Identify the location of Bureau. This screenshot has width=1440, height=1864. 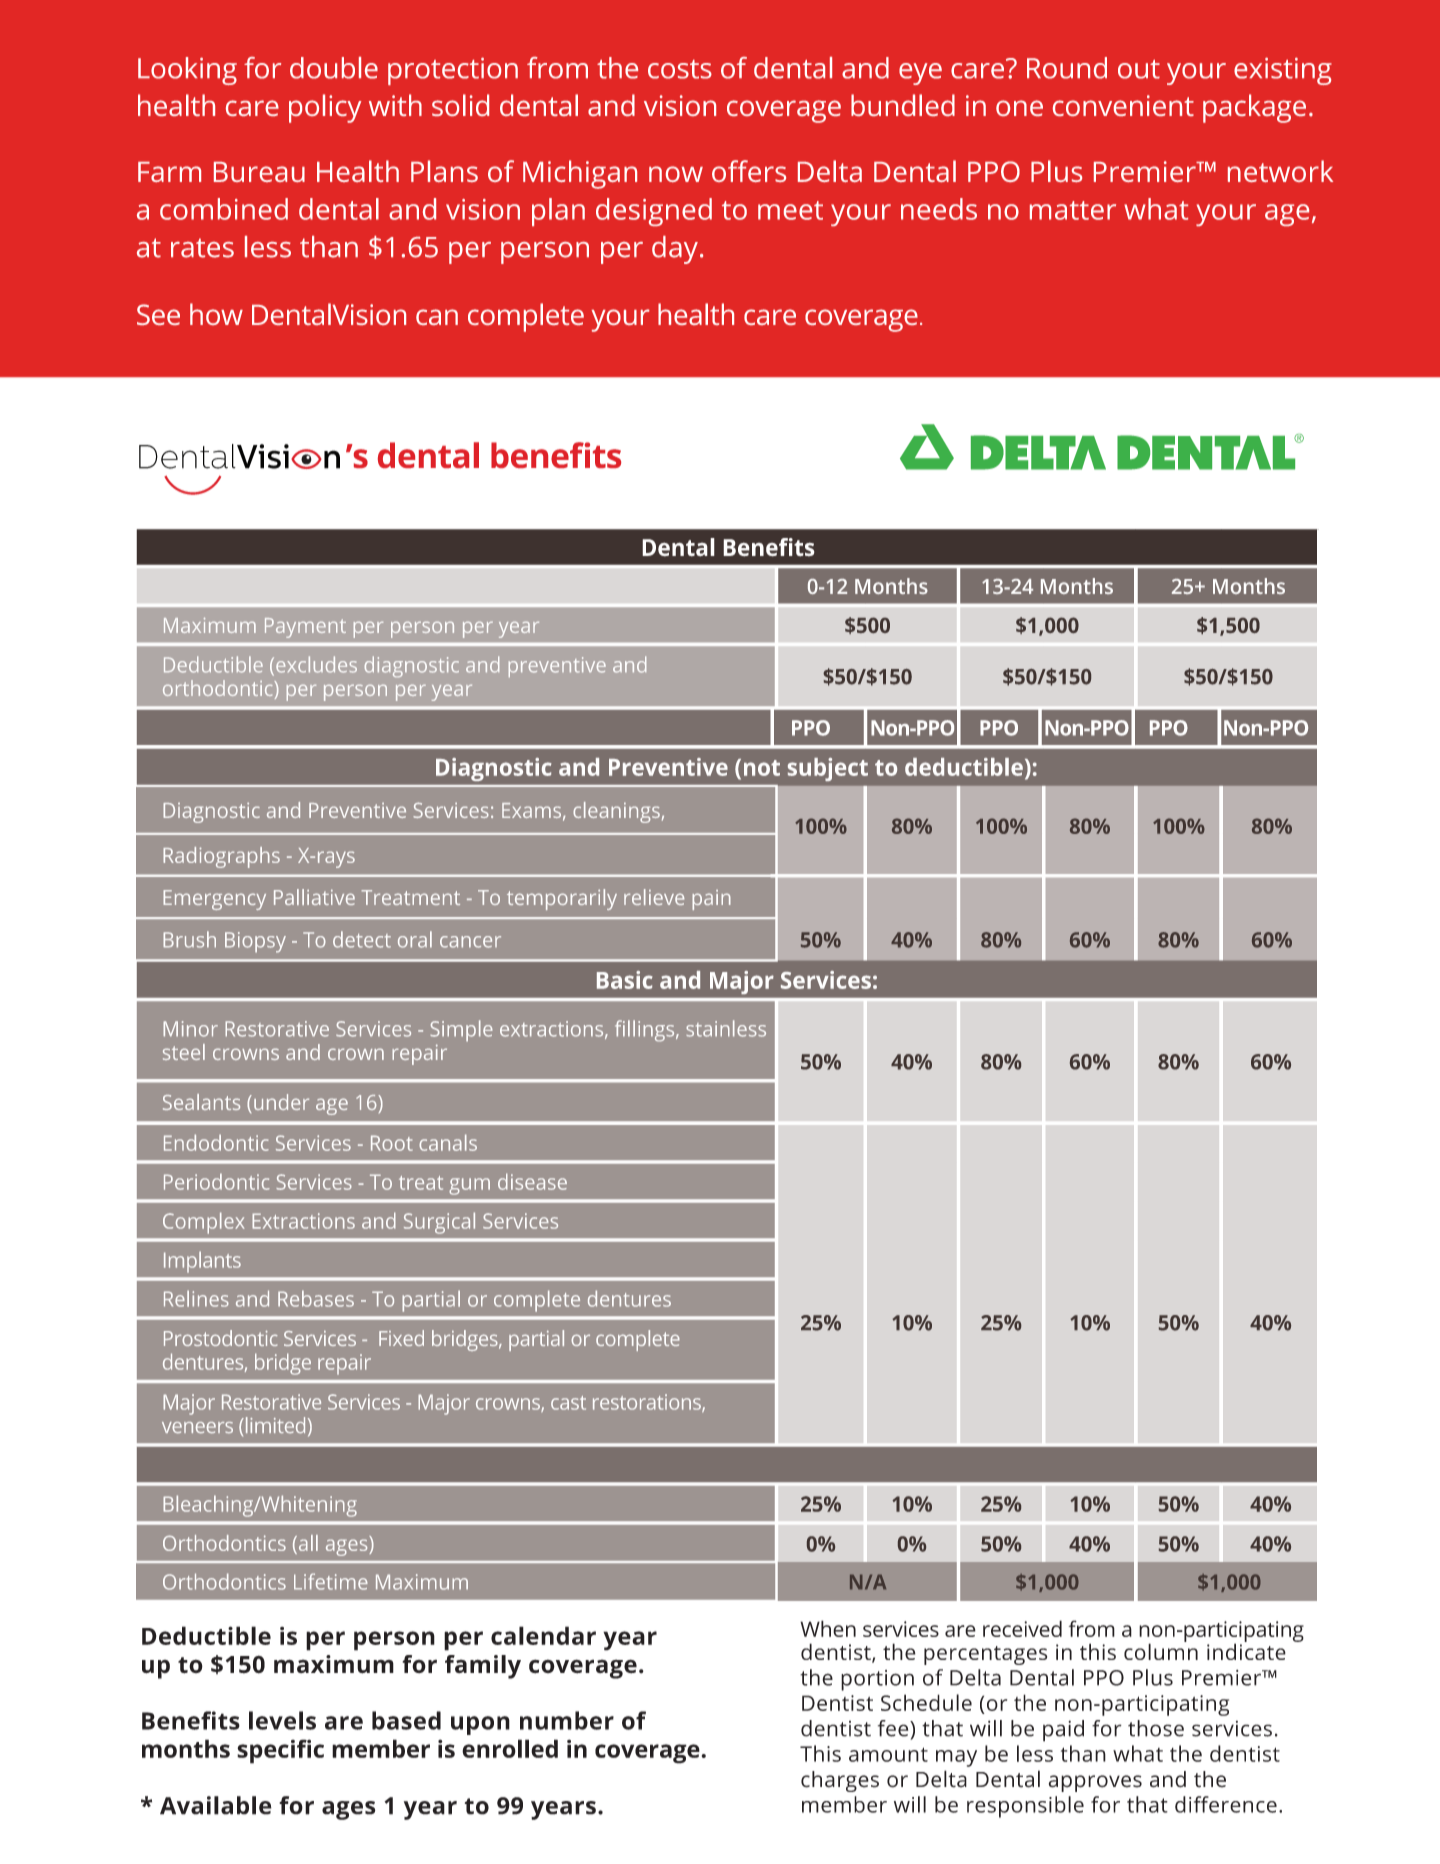
(259, 172).
